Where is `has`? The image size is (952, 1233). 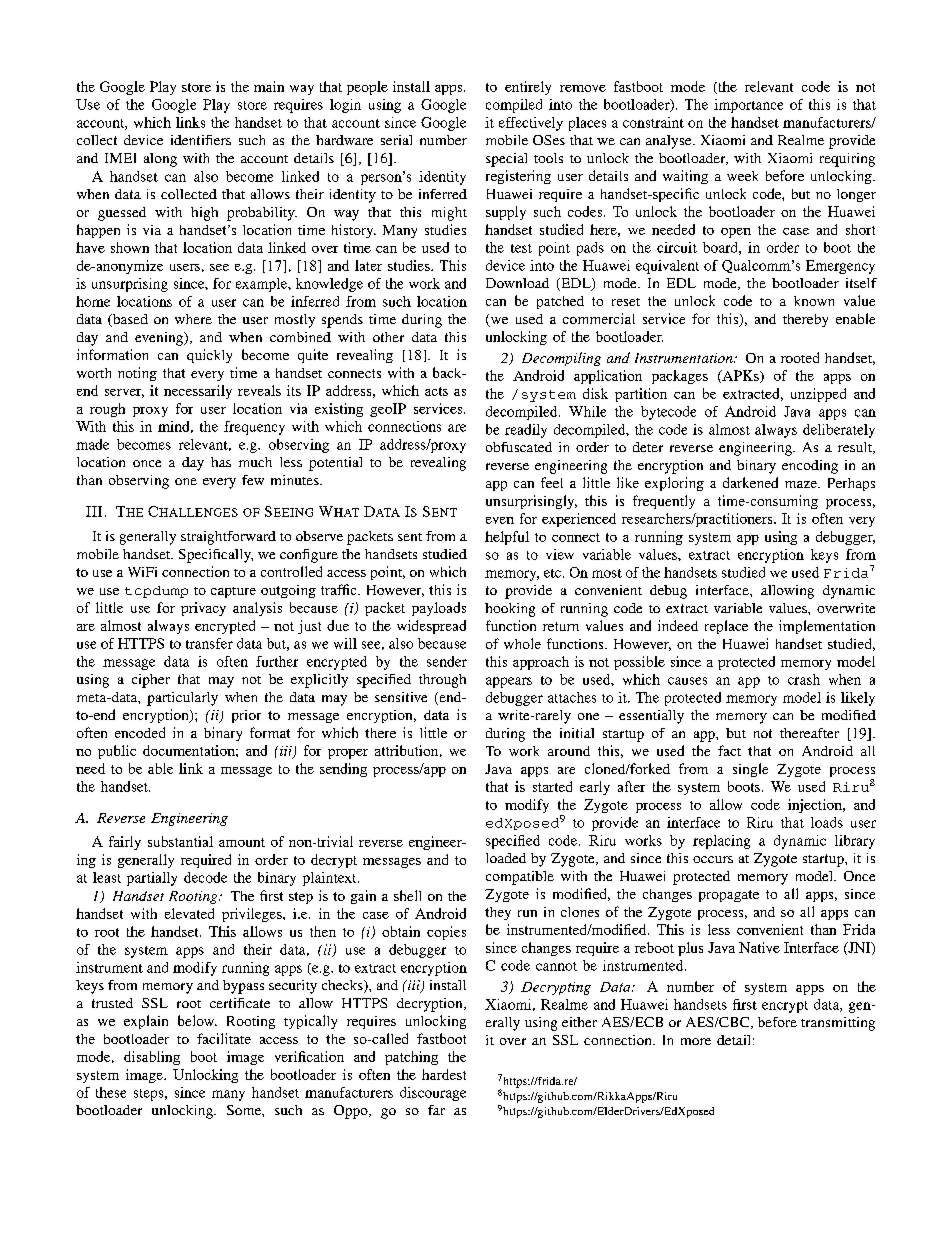
has is located at coordinates (221, 462).
